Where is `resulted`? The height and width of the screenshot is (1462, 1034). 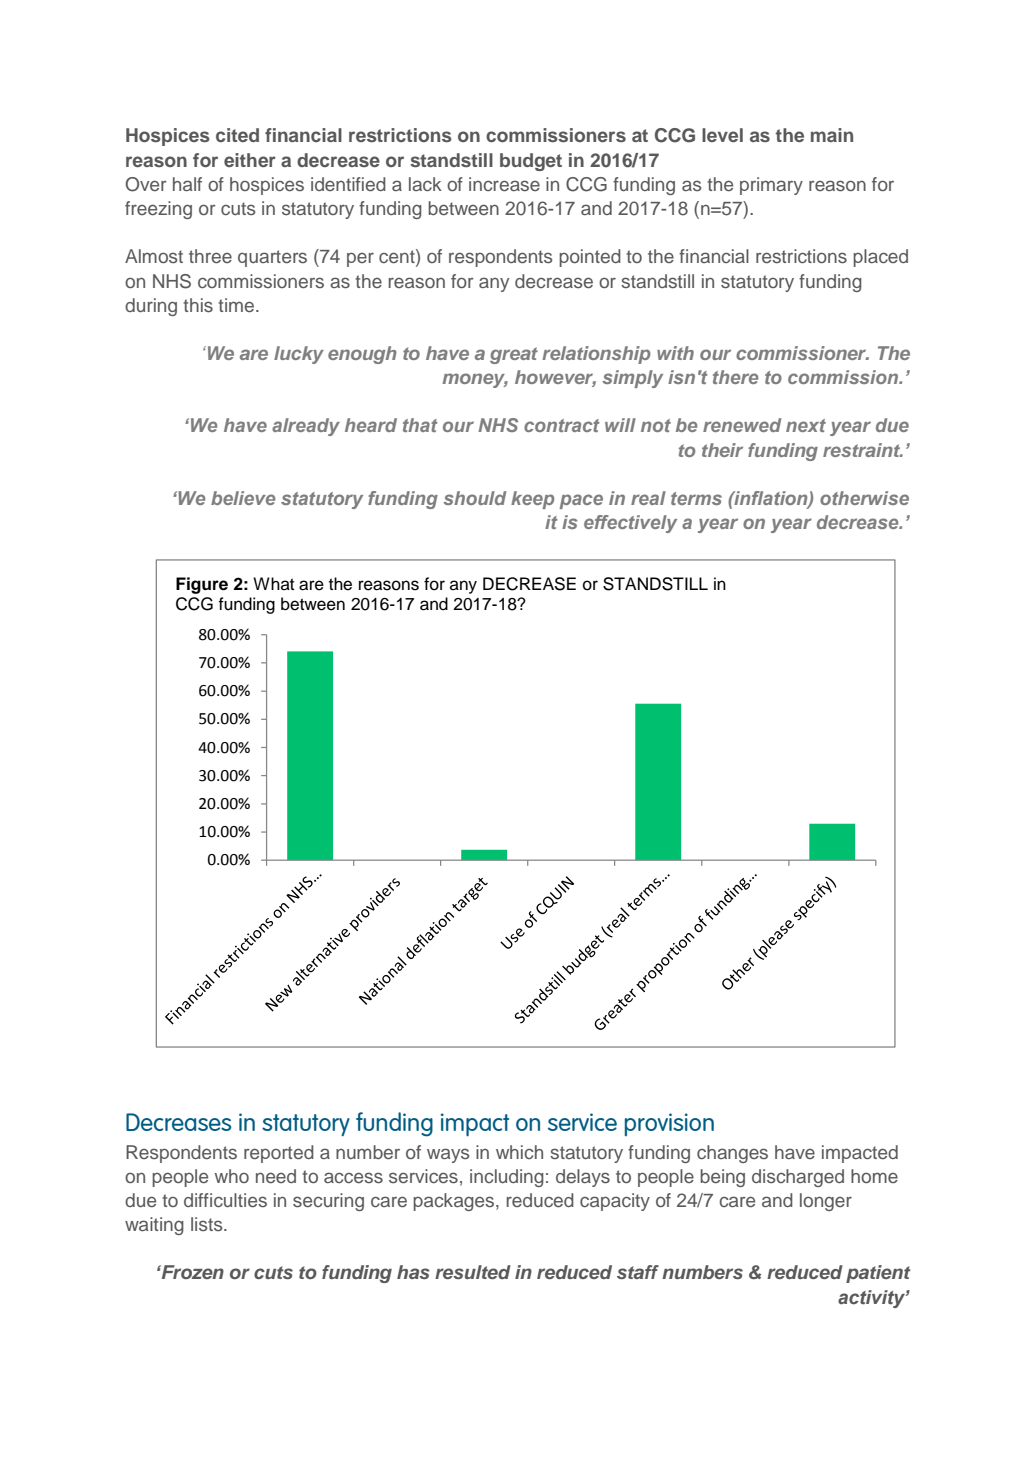 resulted is located at coordinates (473, 1272).
